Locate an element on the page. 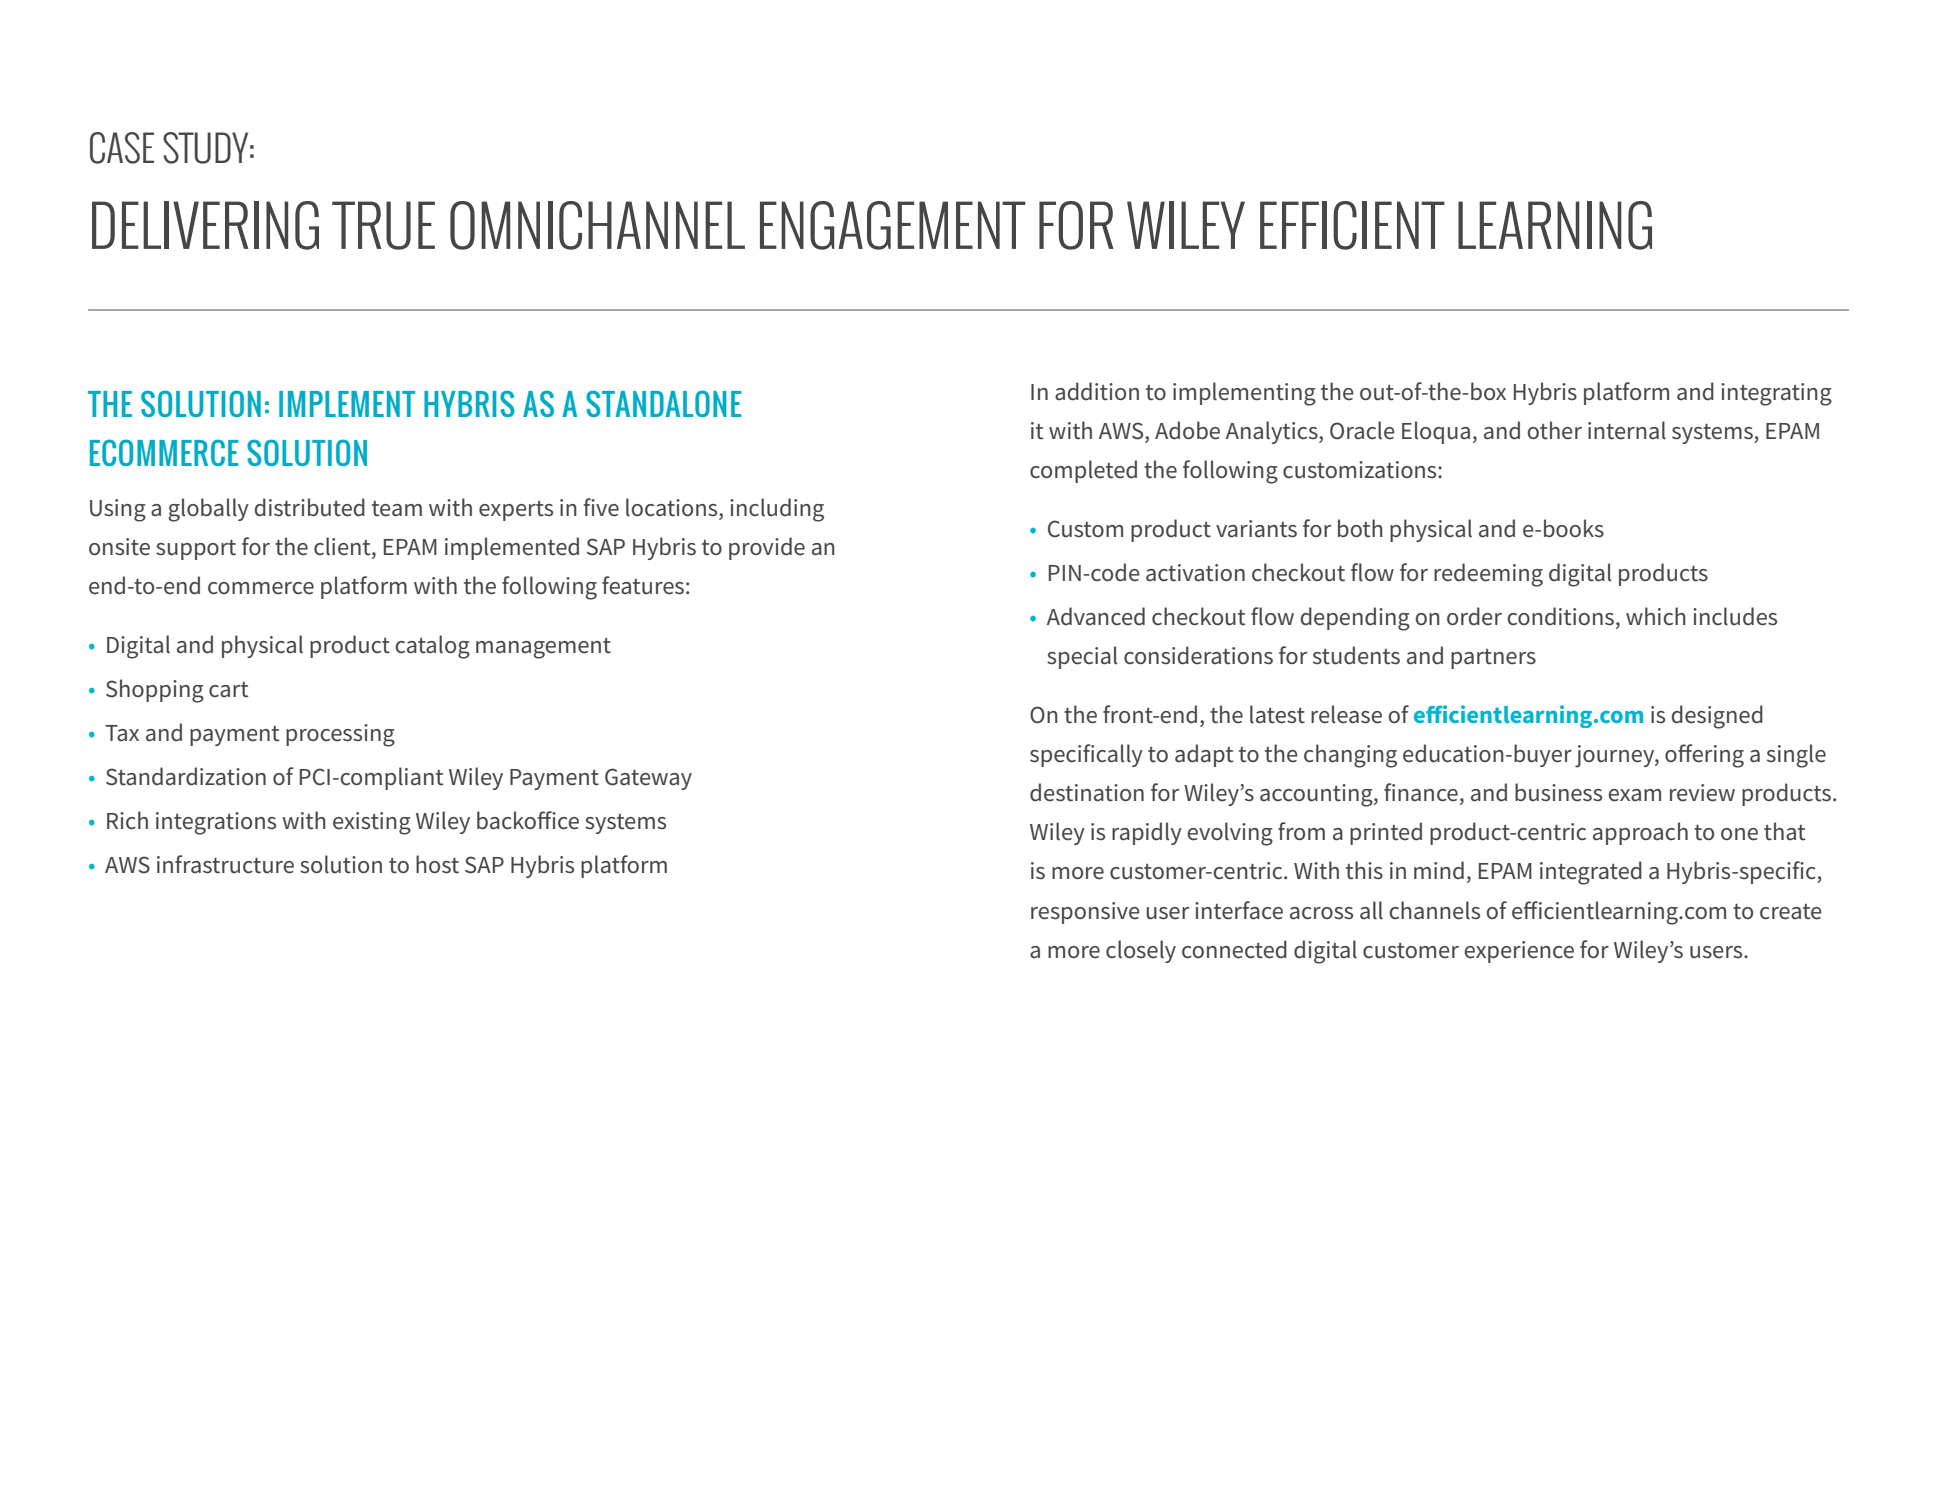 The height and width of the image is (1497, 1937). responsive is located at coordinates (1085, 913).
